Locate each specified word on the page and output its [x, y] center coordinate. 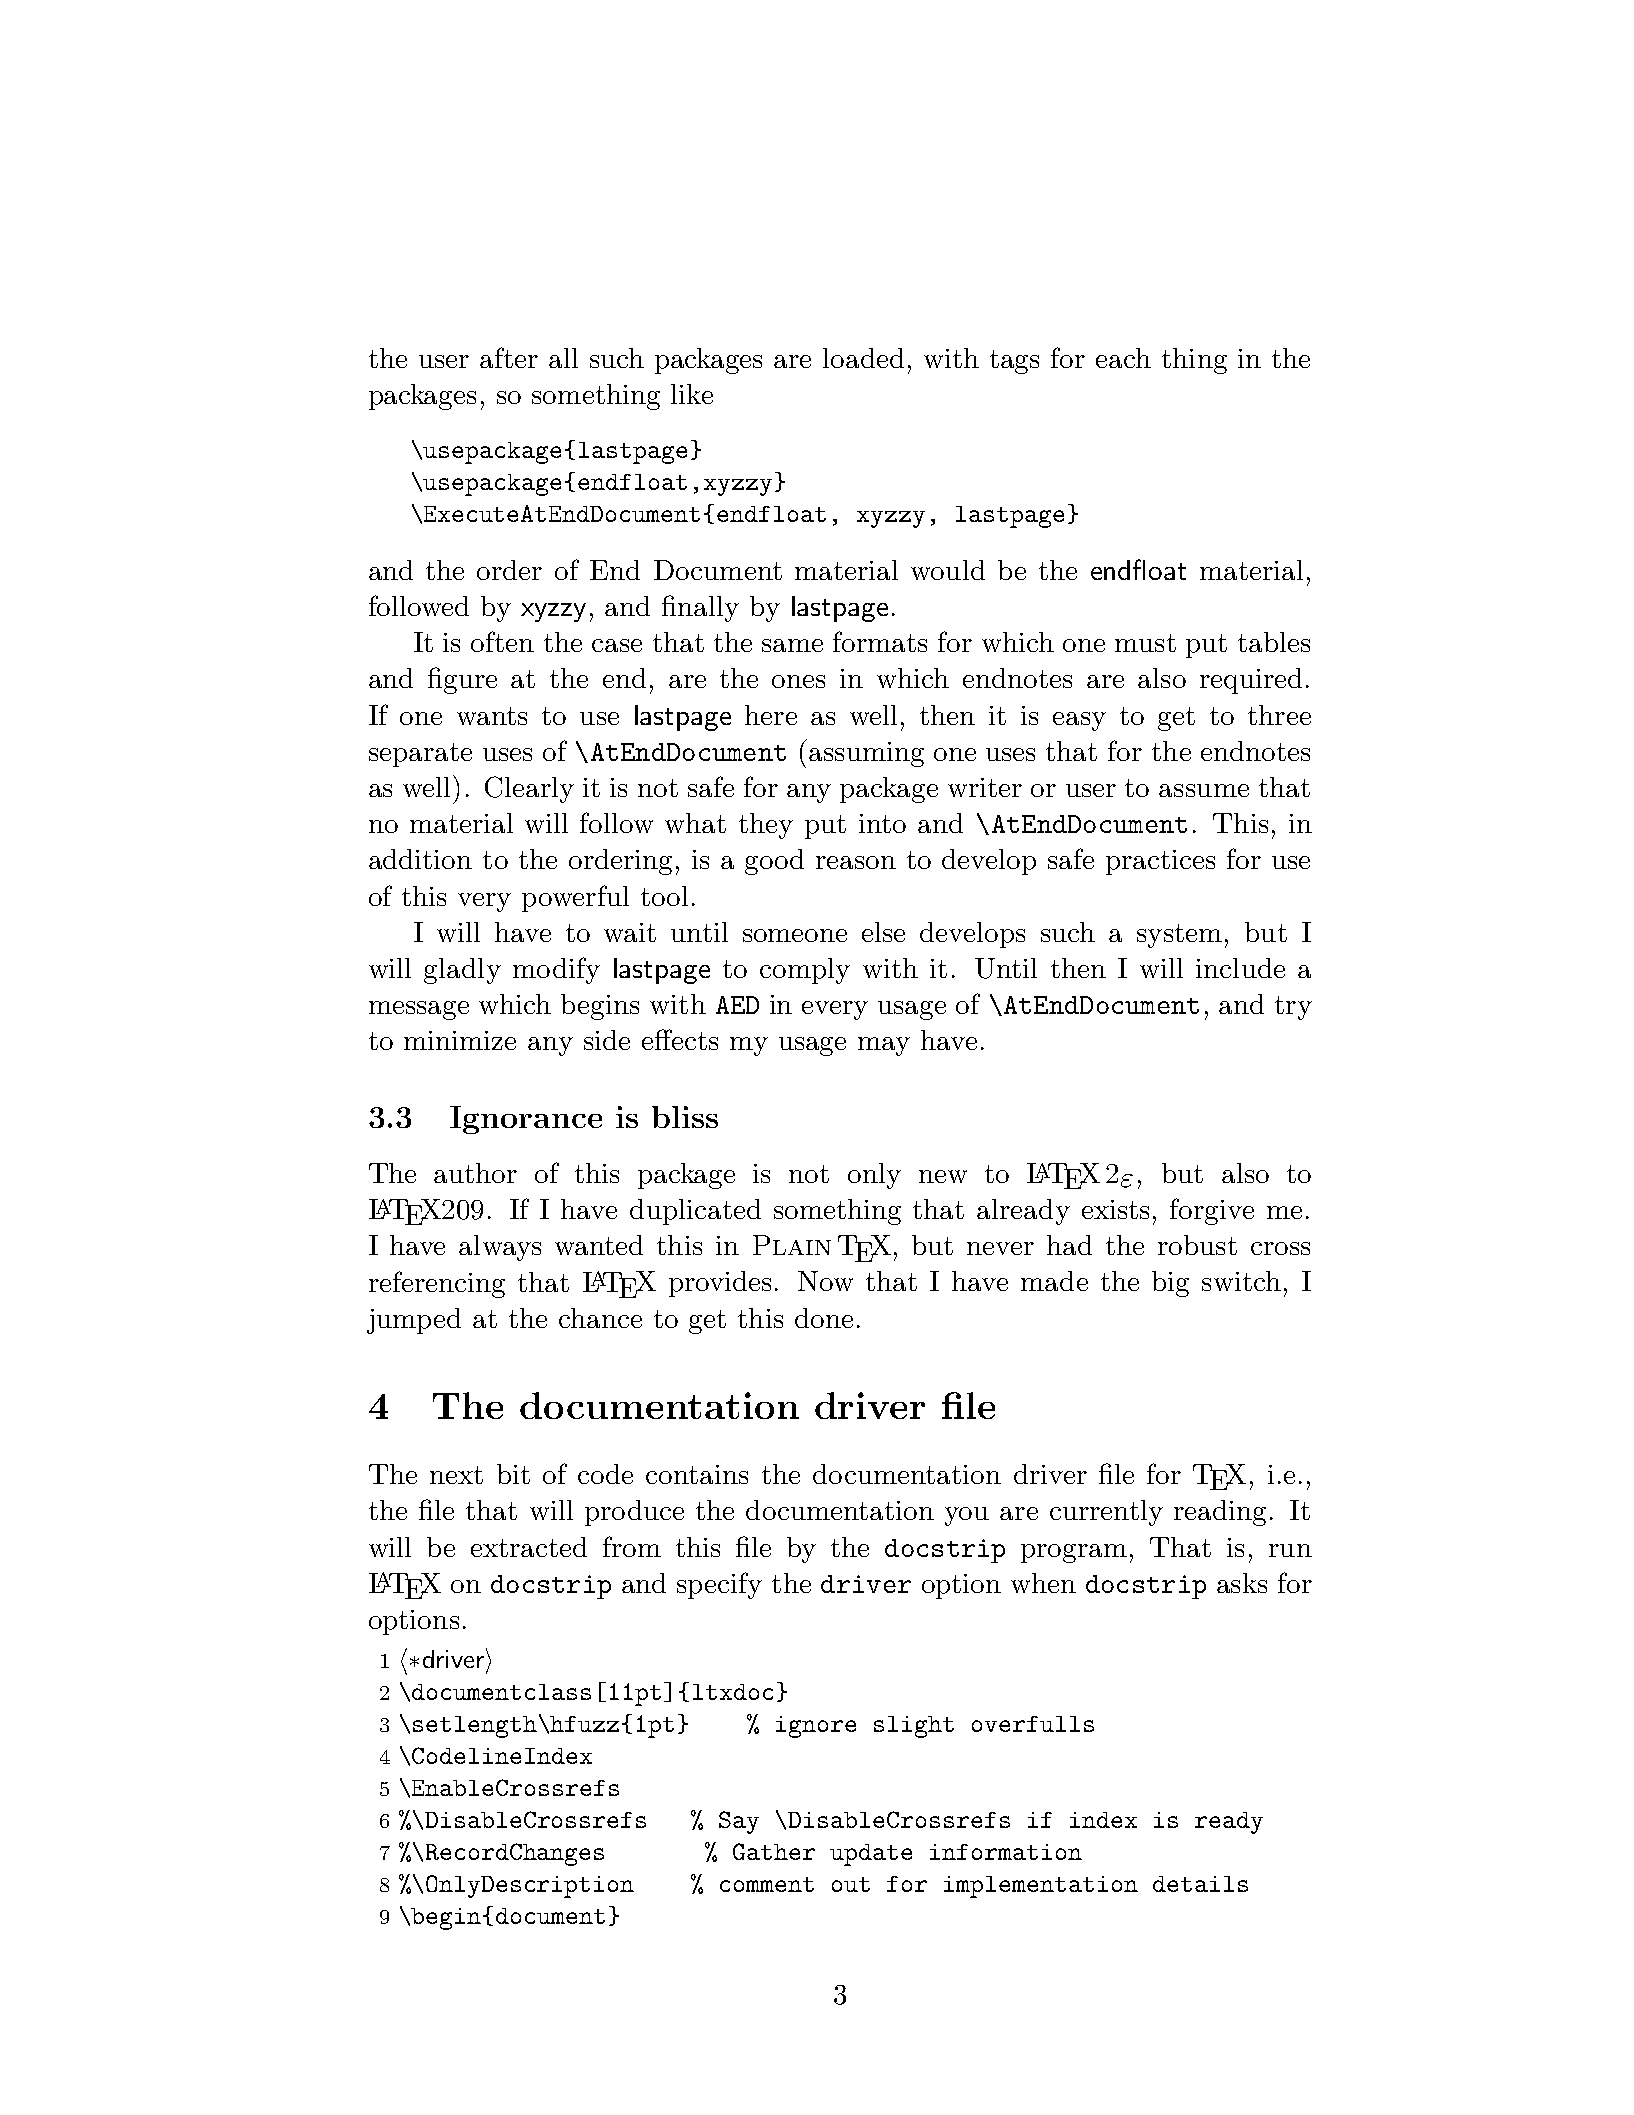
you [967, 1516]
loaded [863, 358]
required [1251, 681]
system [1179, 936]
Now [825, 1281]
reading [1220, 1513]
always [500, 1248]
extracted [529, 1547]
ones [798, 681]
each [1123, 358]
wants [492, 716]
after [509, 357]
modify [556, 970]
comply [805, 971]
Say [739, 1822]
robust [1197, 1245]
